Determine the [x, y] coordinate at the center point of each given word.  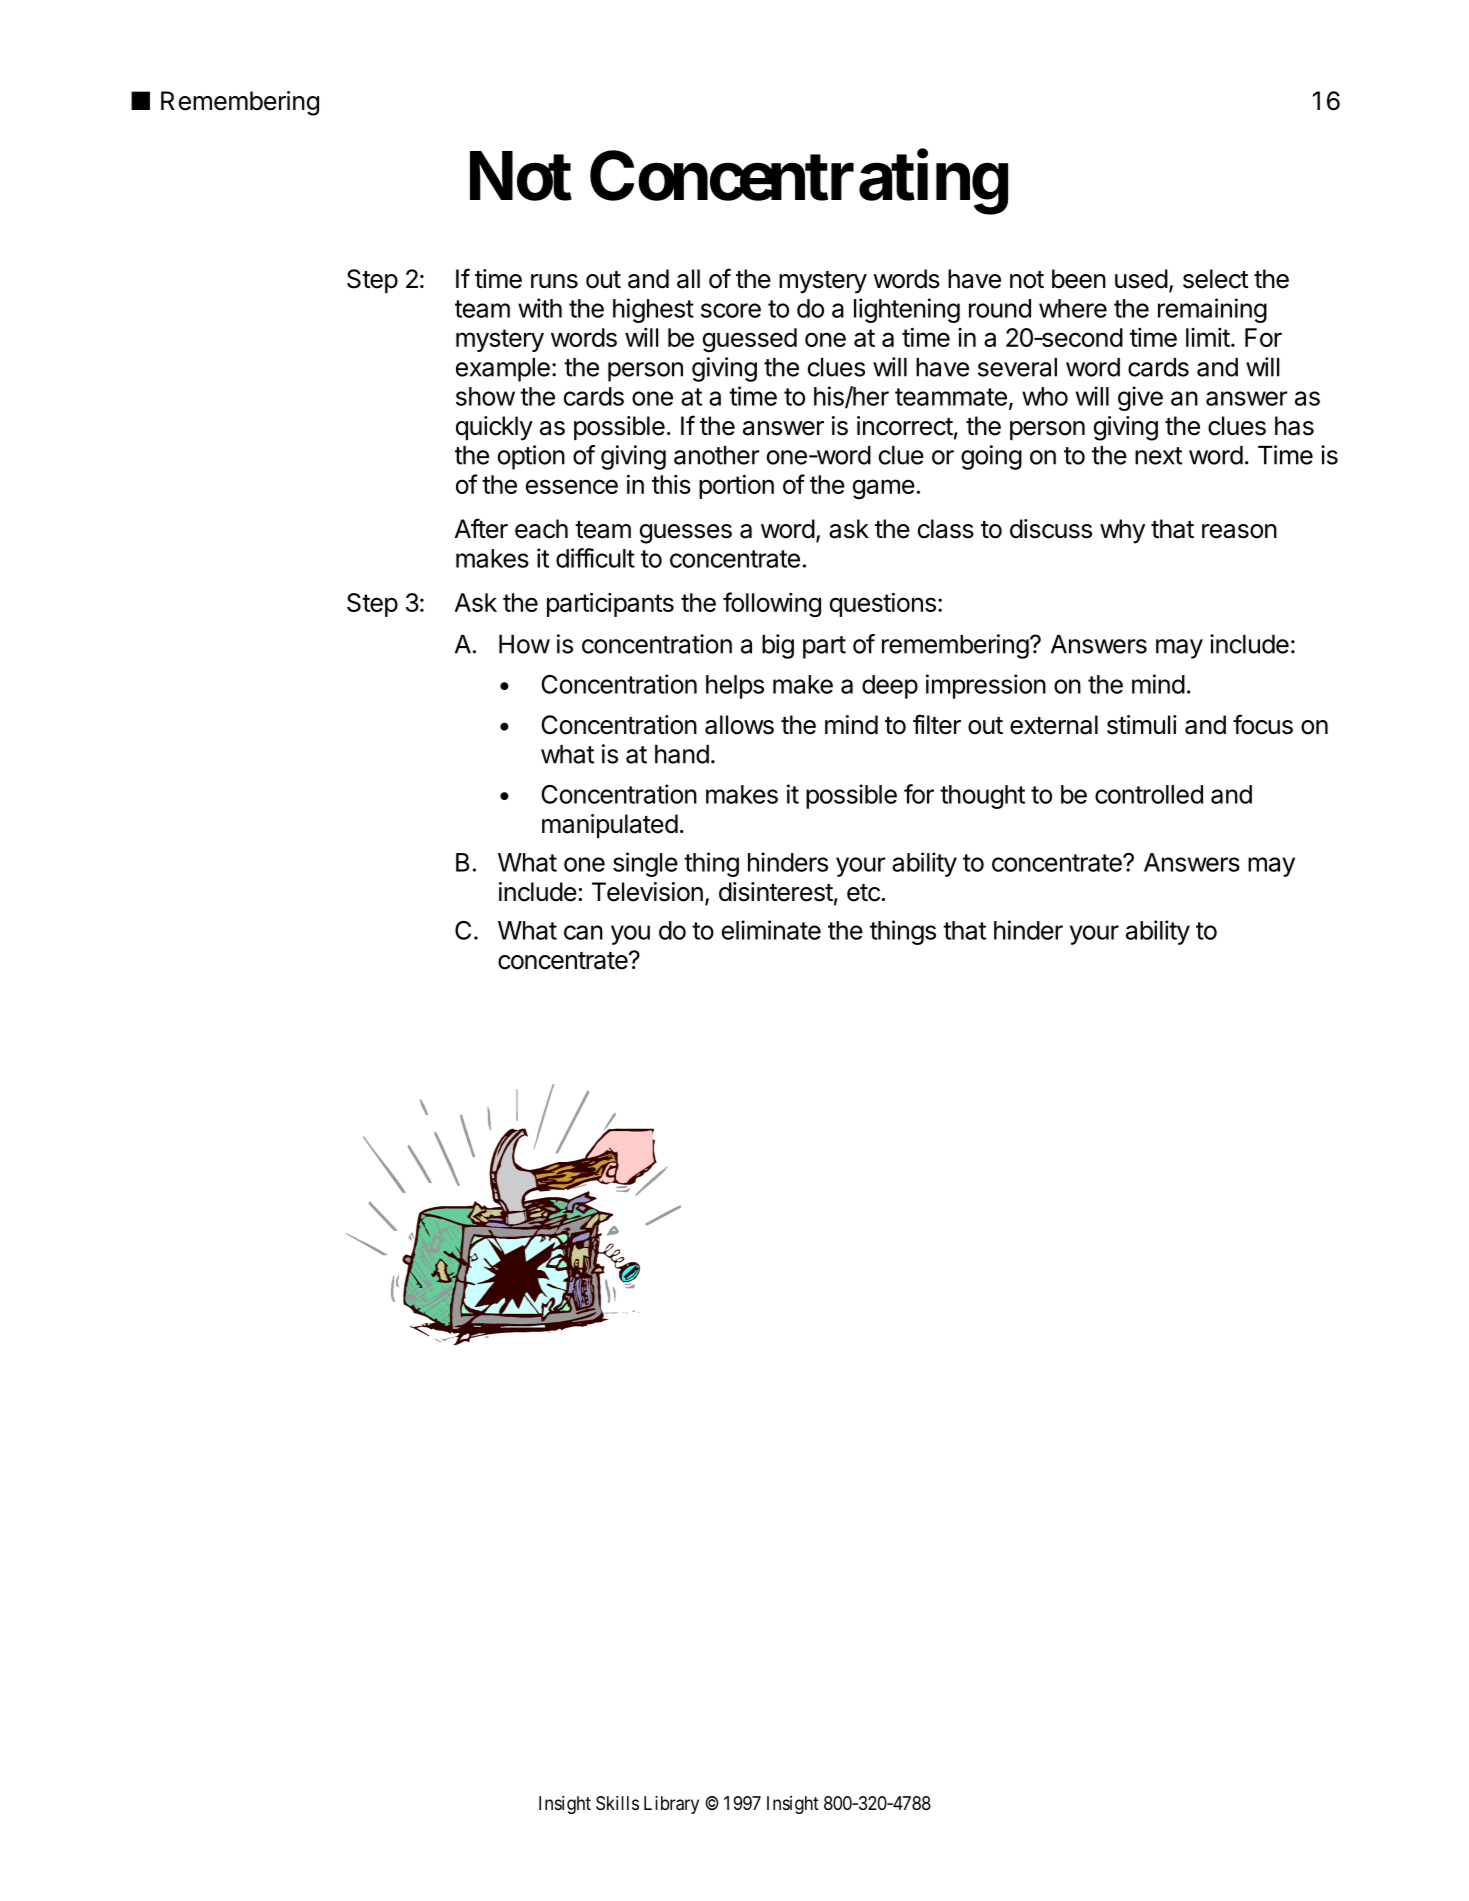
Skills [617, 1803]
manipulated [610, 826]
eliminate [771, 930]
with [540, 308]
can [583, 932]
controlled [1149, 794]
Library [671, 1805]
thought [982, 797]
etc [863, 893]
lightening [907, 310]
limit [1208, 337]
